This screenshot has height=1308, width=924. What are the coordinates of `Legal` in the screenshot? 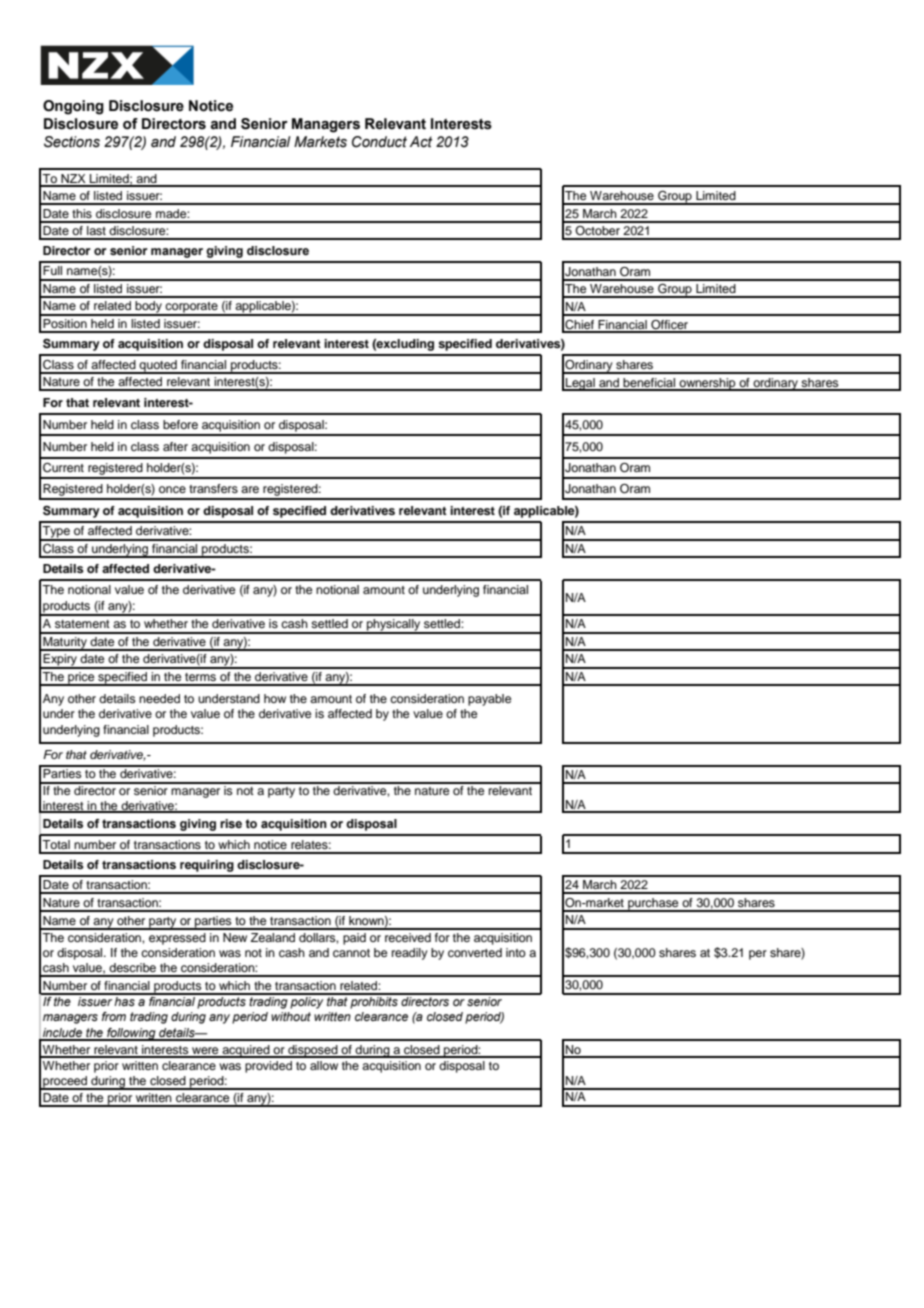 It's located at (580, 384).
